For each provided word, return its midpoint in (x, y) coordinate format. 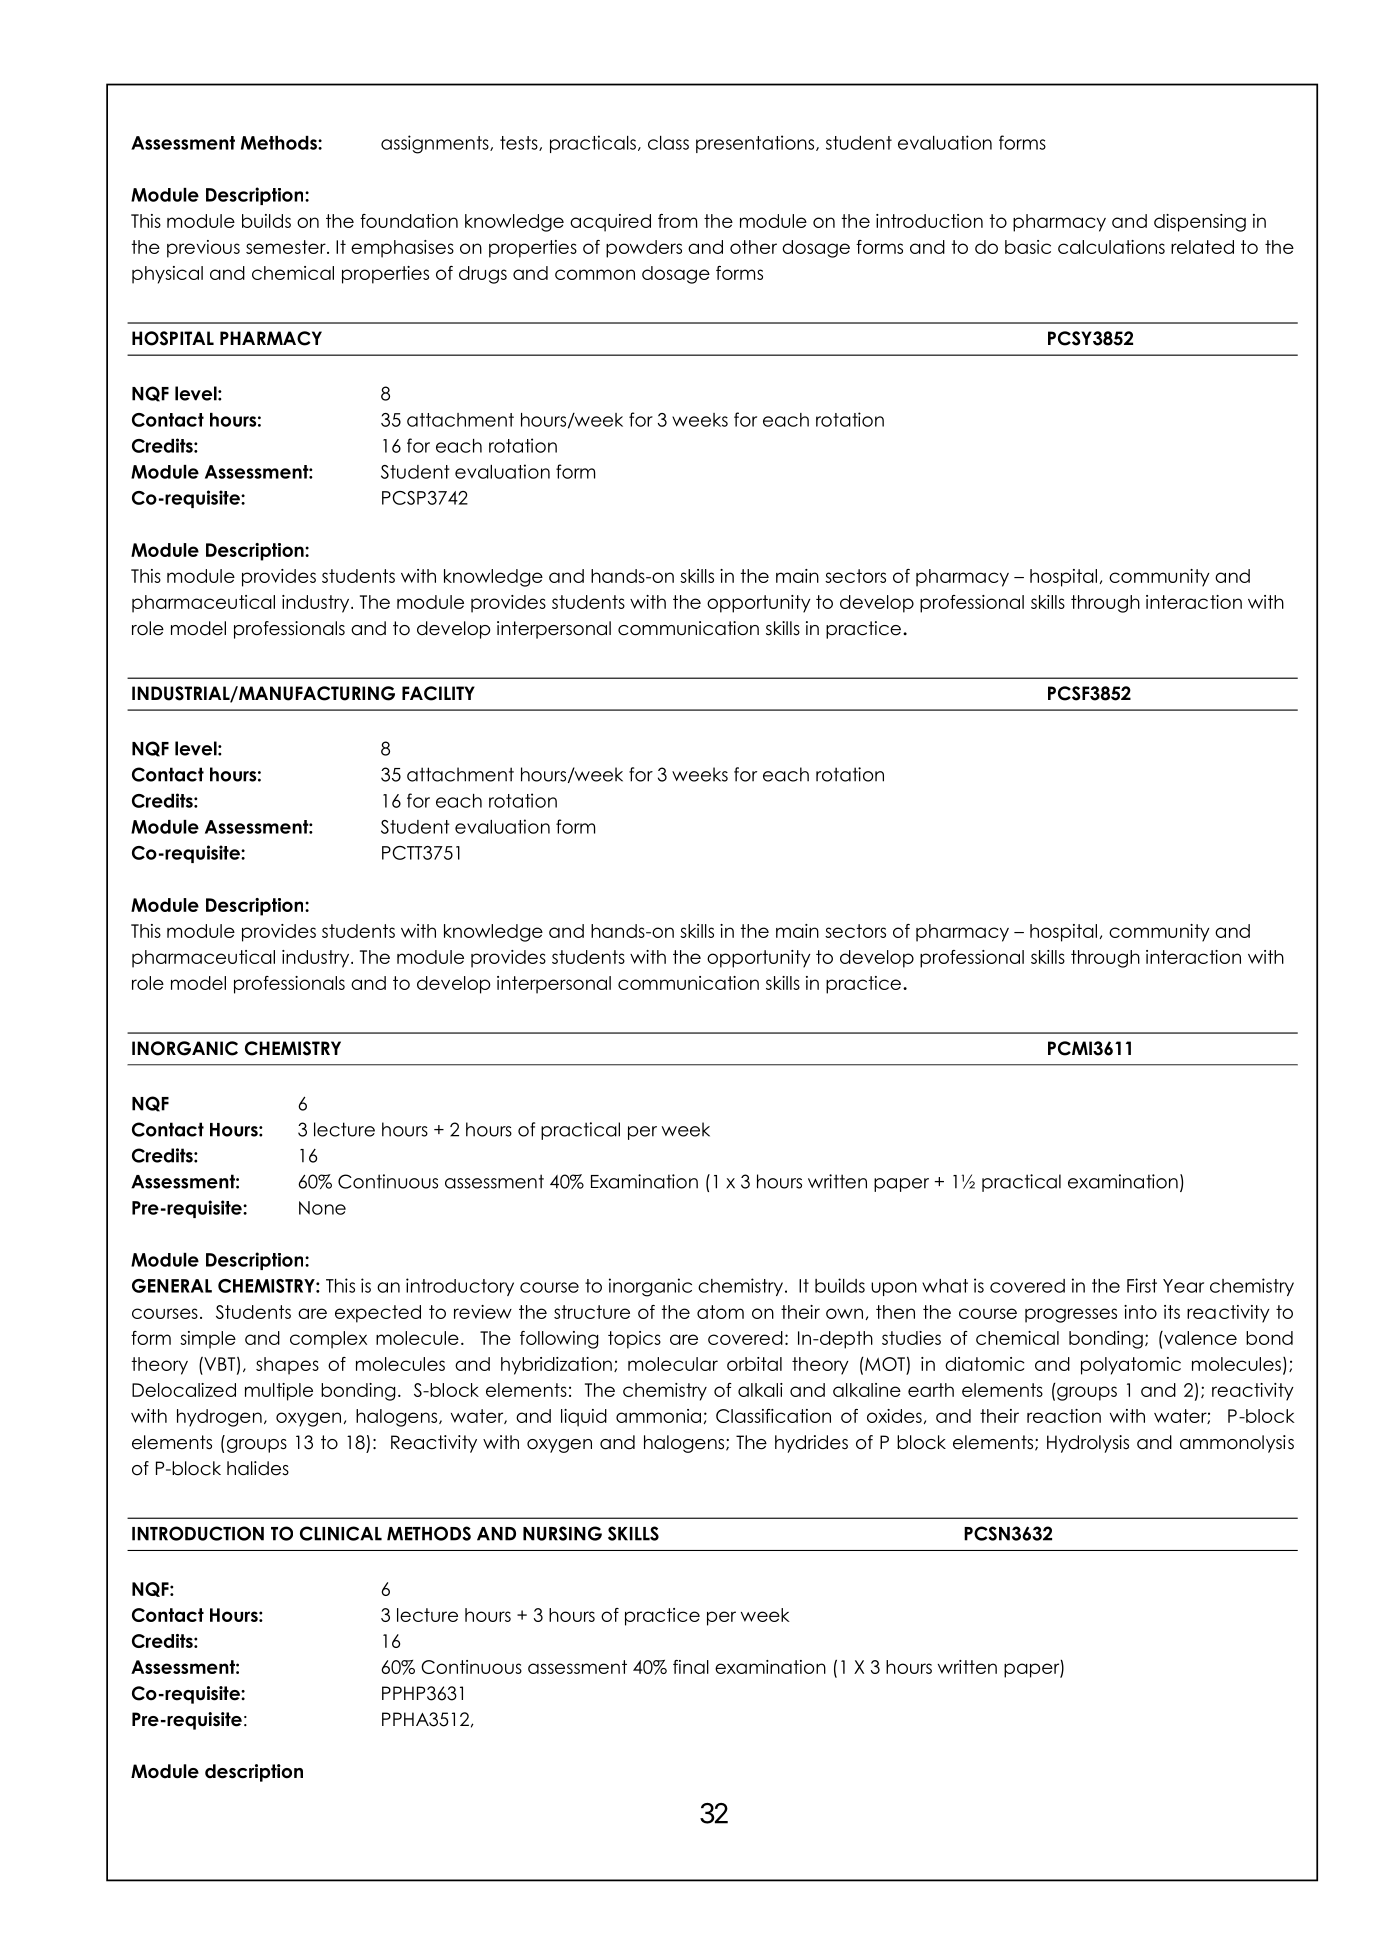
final (691, 1667)
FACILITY (438, 693)
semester (287, 247)
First (1142, 1285)
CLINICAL (341, 1533)
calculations (1111, 247)
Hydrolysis (1088, 1444)
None (322, 1208)
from (677, 221)
